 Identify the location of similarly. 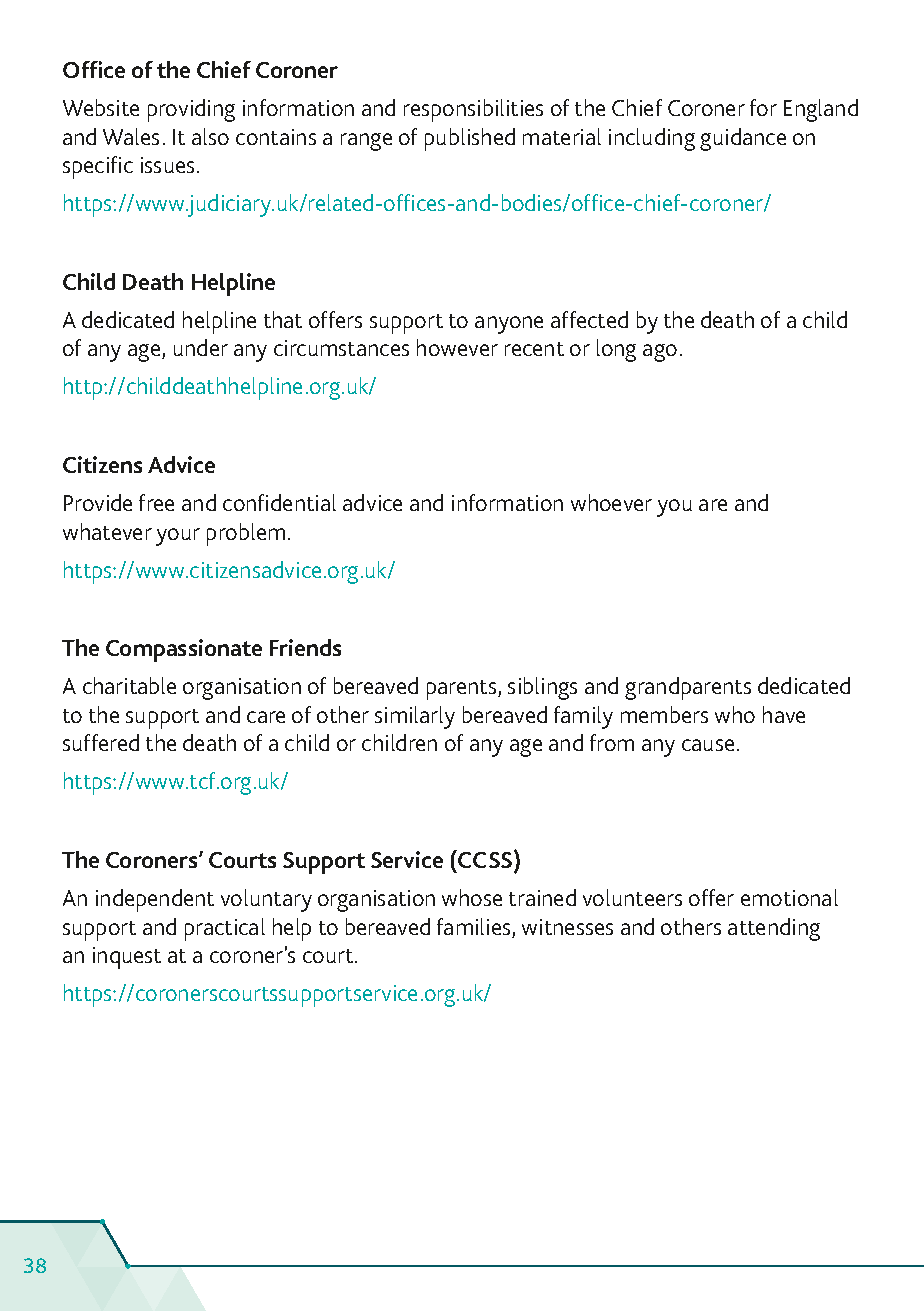
(415, 717).
